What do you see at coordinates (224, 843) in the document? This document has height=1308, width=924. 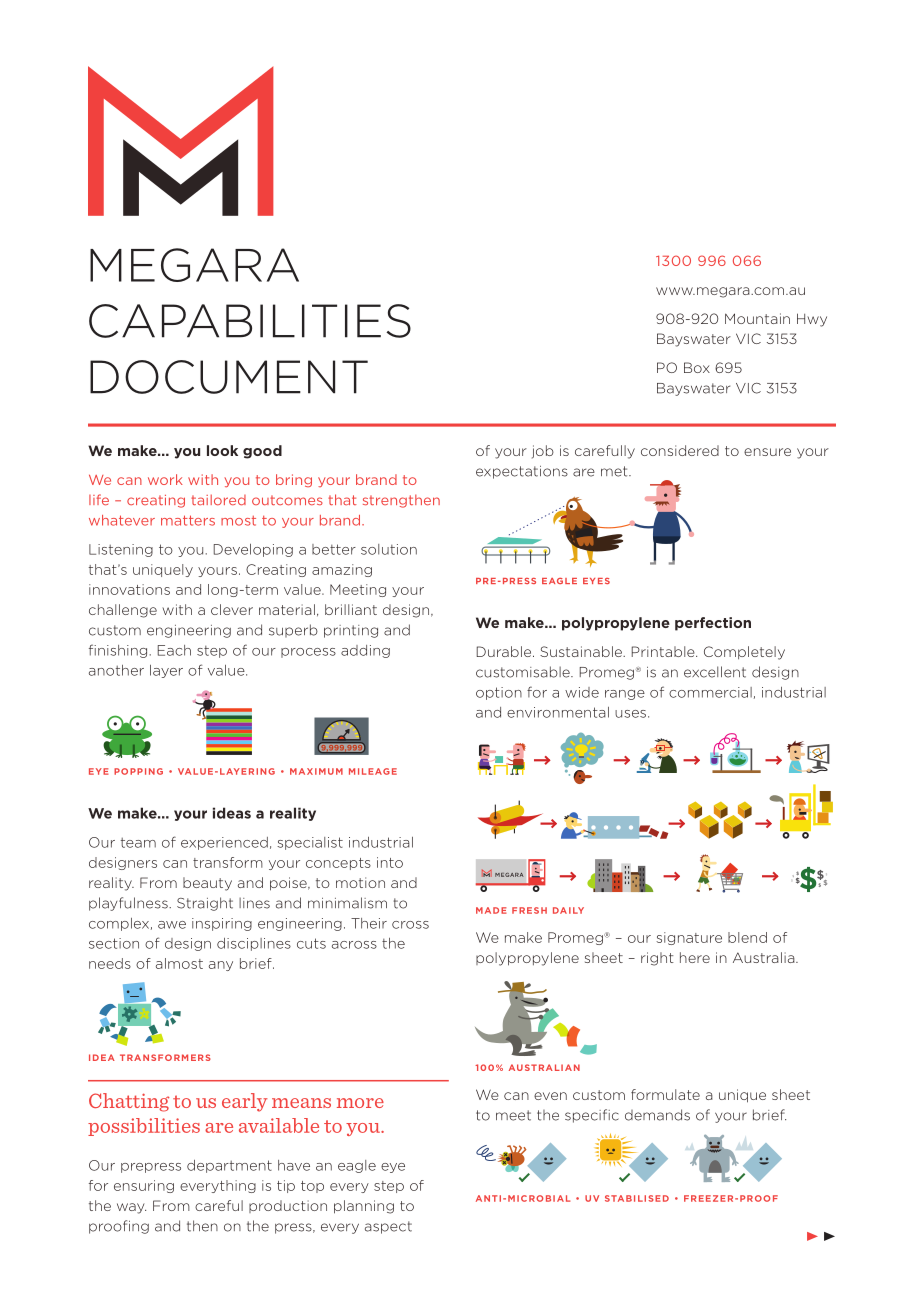 I see `experienced` at bounding box center [224, 843].
